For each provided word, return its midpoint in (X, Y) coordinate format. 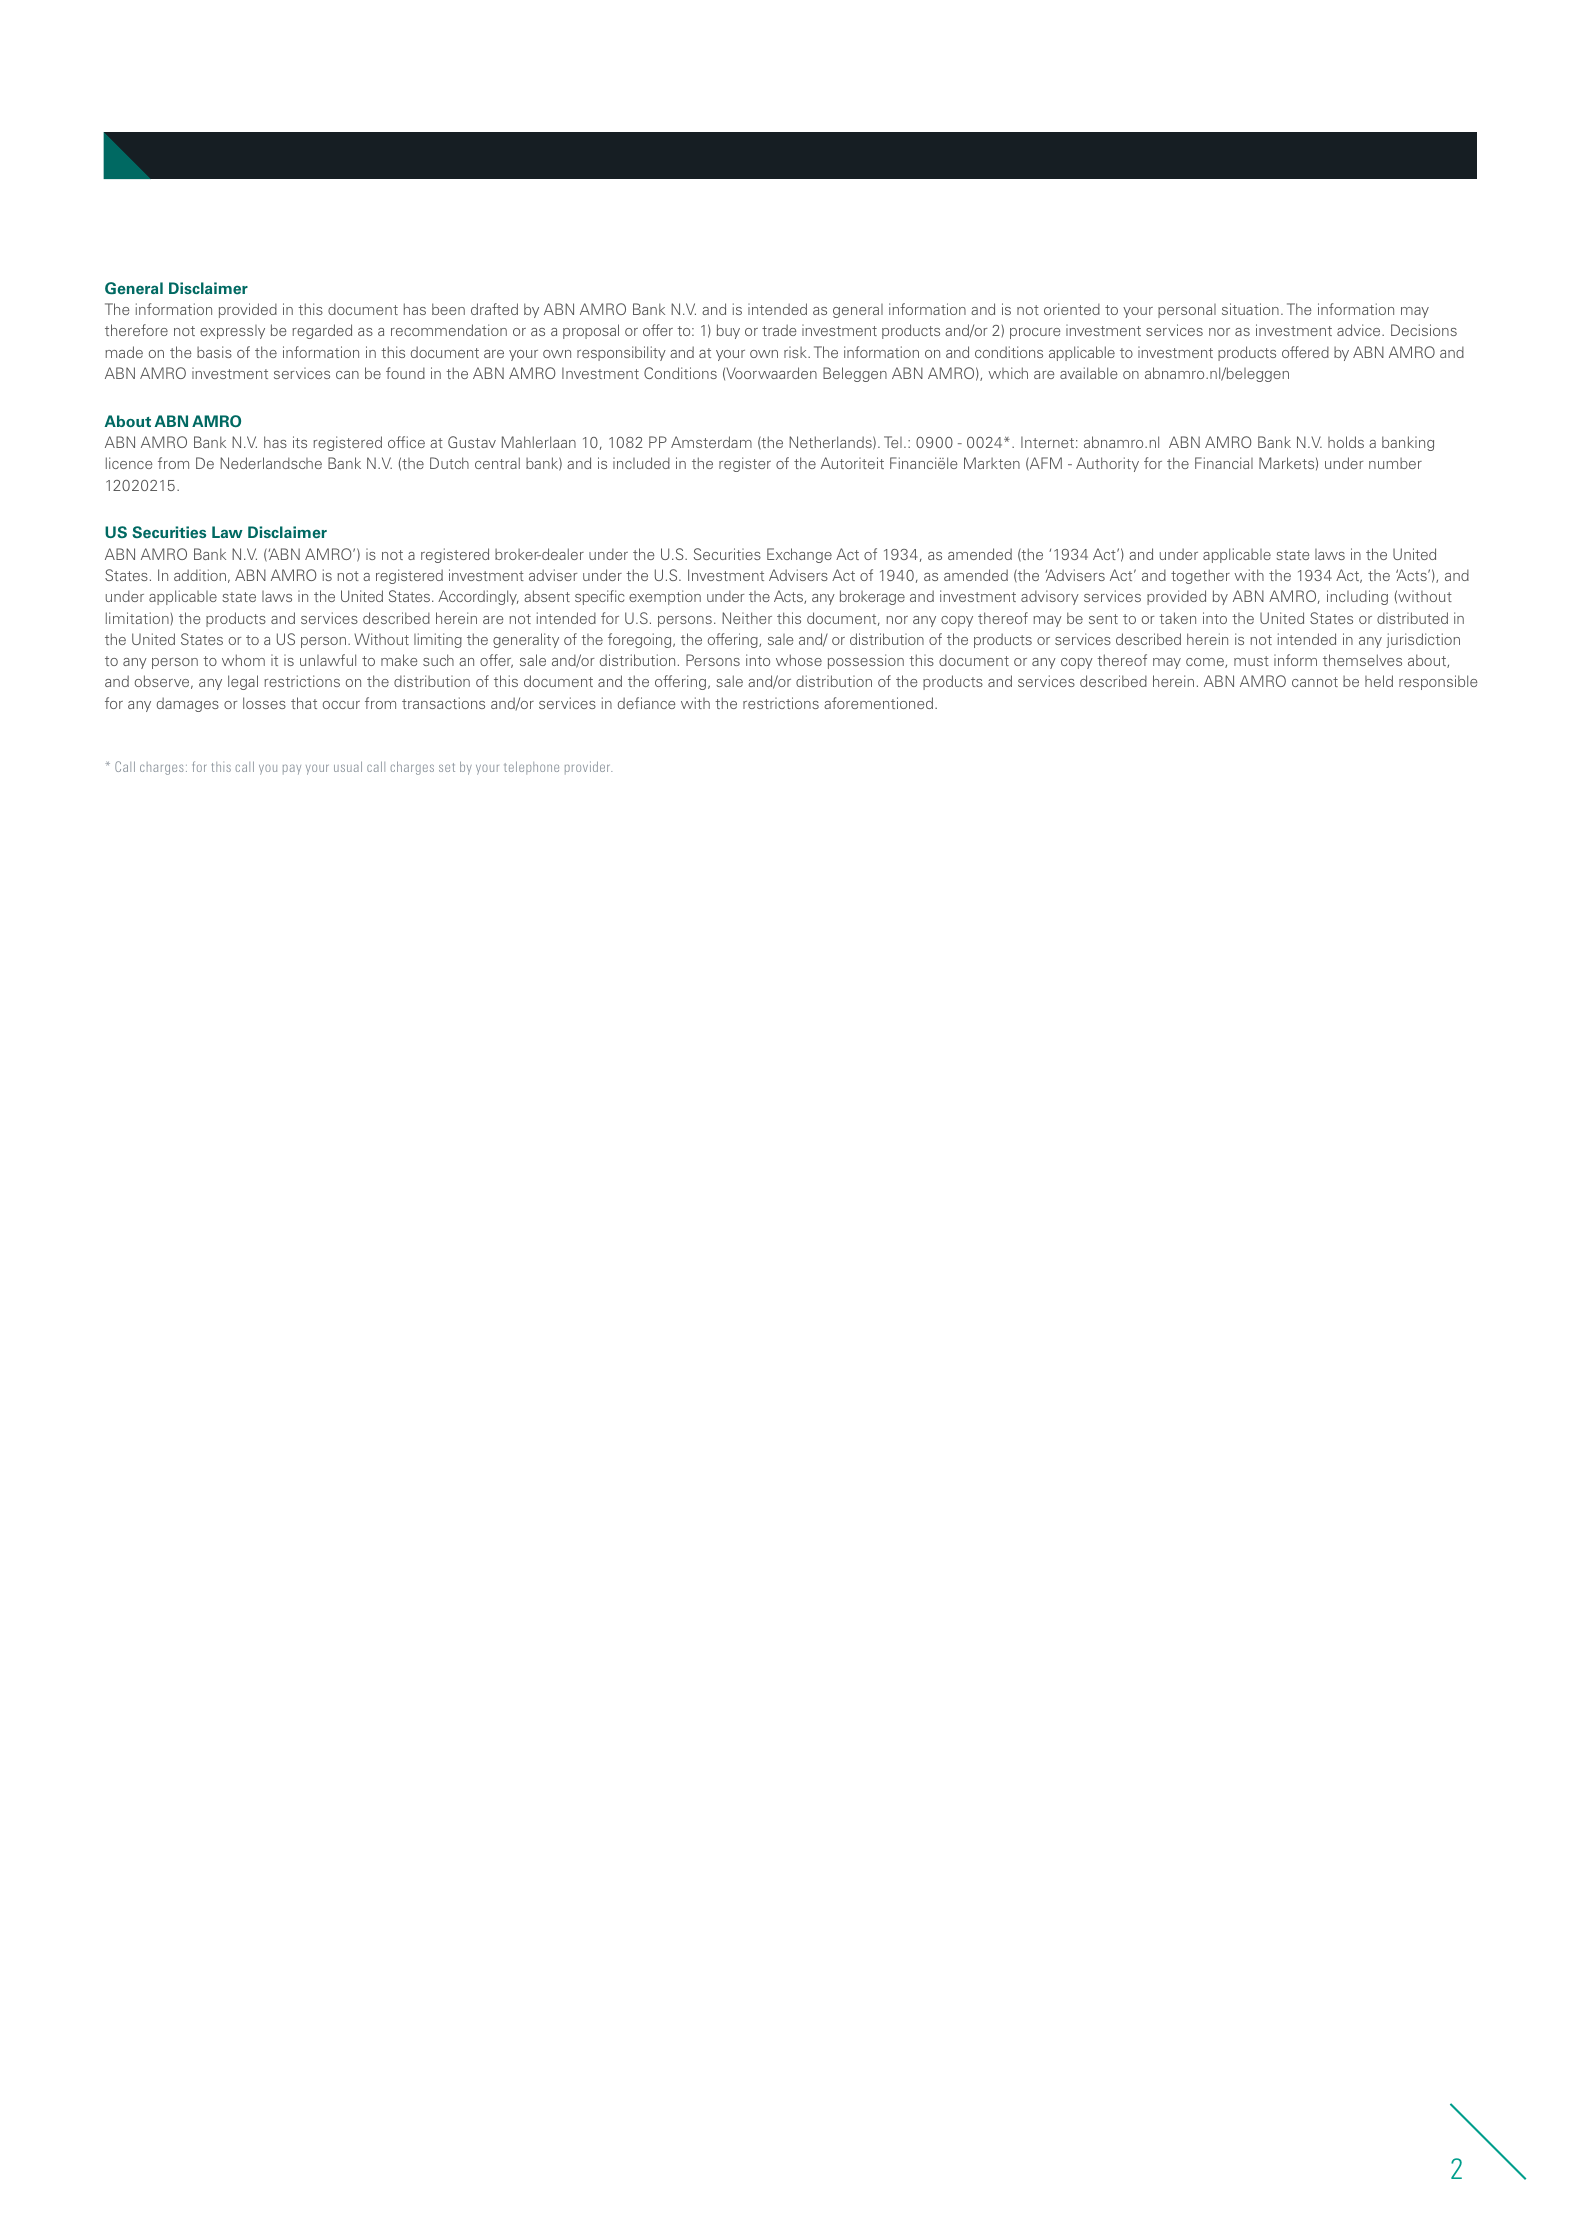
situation (1250, 309)
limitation (137, 618)
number (1395, 463)
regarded (322, 331)
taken (1177, 618)
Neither (747, 618)
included (641, 463)
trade (779, 330)
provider (588, 767)
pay (292, 769)
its (300, 442)
